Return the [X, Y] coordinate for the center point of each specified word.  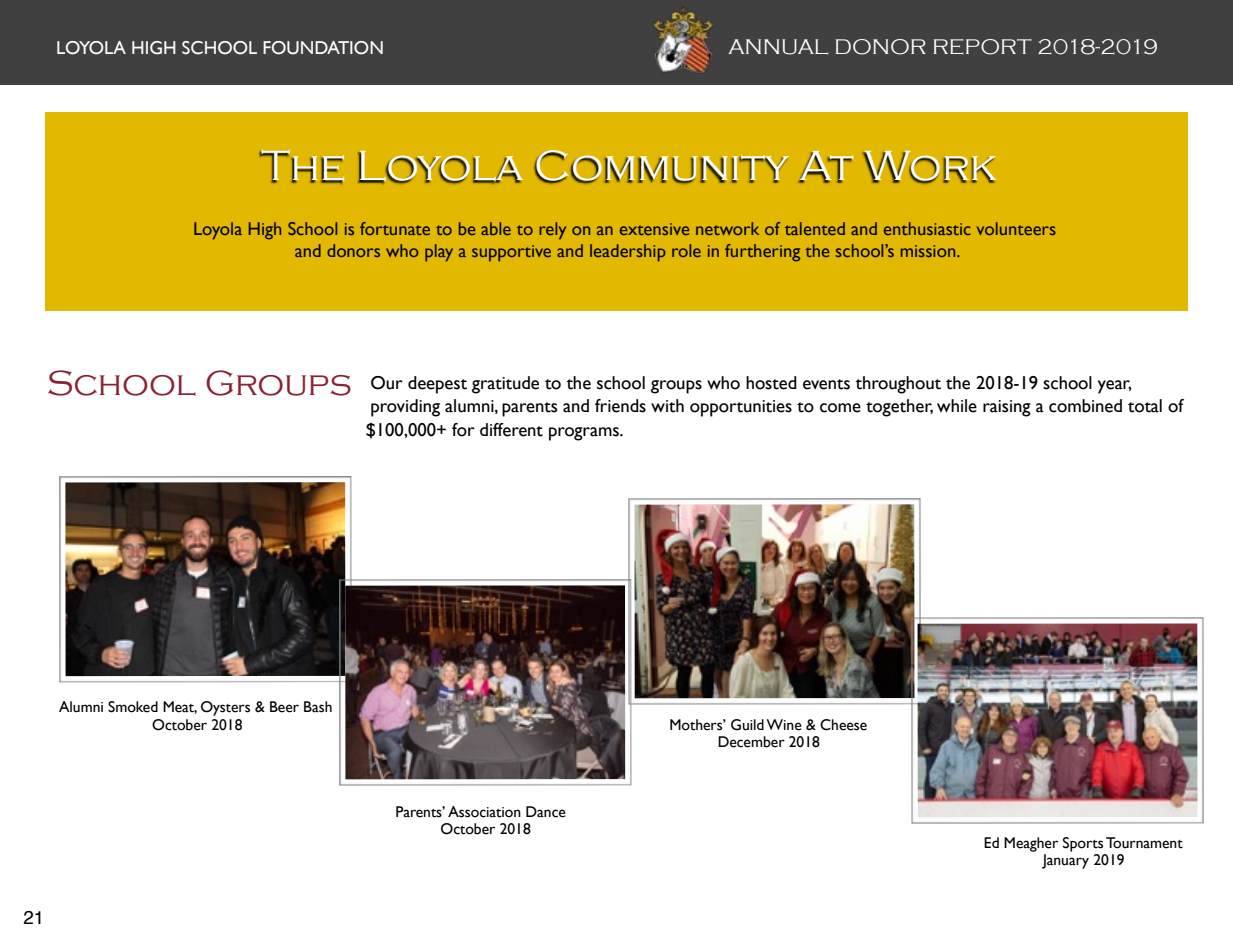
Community [661, 166]
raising [1007, 408]
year [1115, 387]
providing [405, 408]
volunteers [1016, 228]
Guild [747, 725]
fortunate [395, 228]
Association [484, 812]
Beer [284, 707]
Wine [784, 725]
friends [620, 406]
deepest [437, 385]
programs [585, 434]
